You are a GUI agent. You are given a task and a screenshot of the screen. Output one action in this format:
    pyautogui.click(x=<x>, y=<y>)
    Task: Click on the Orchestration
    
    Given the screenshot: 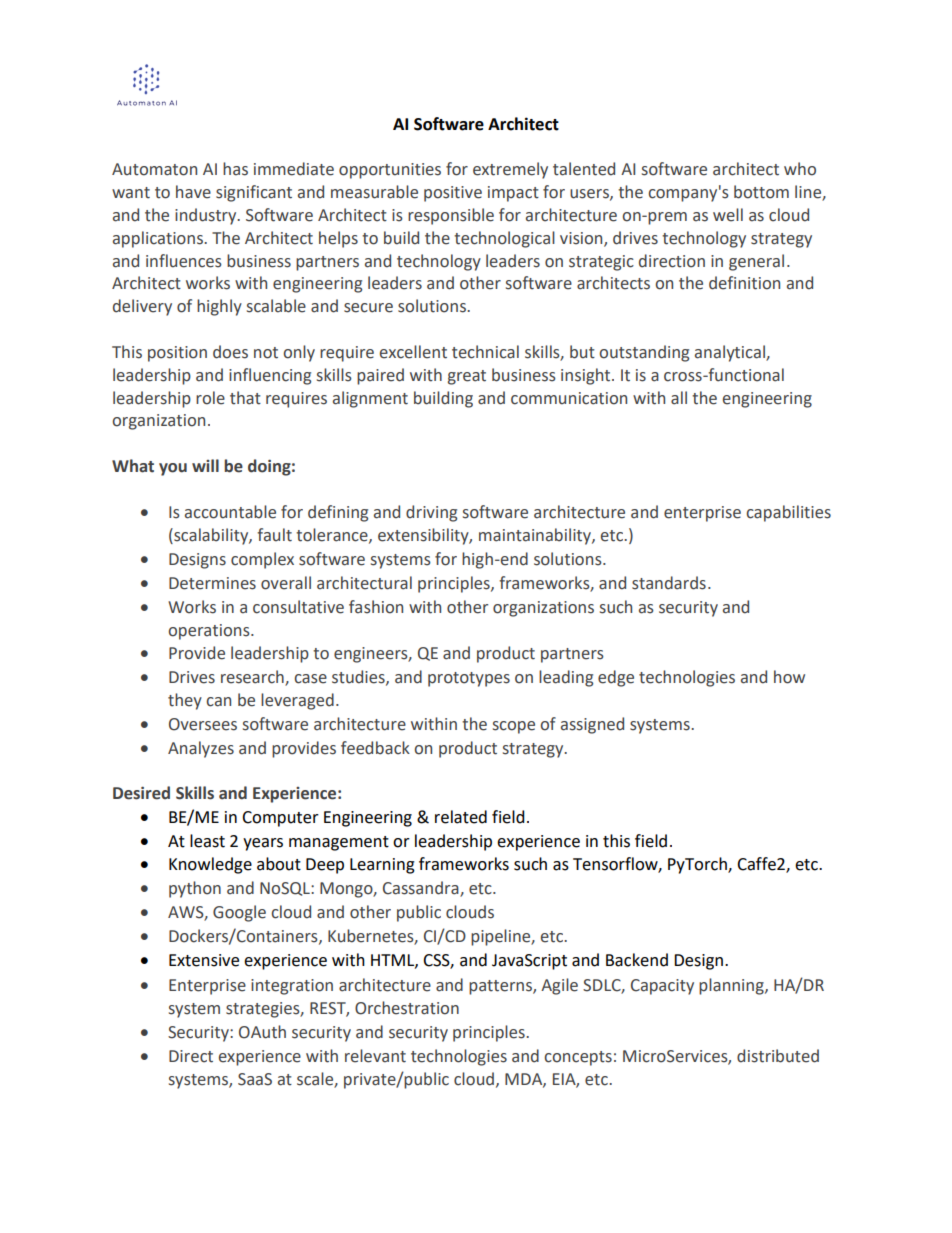 What is the action you would take?
    pyautogui.click(x=407, y=1008)
